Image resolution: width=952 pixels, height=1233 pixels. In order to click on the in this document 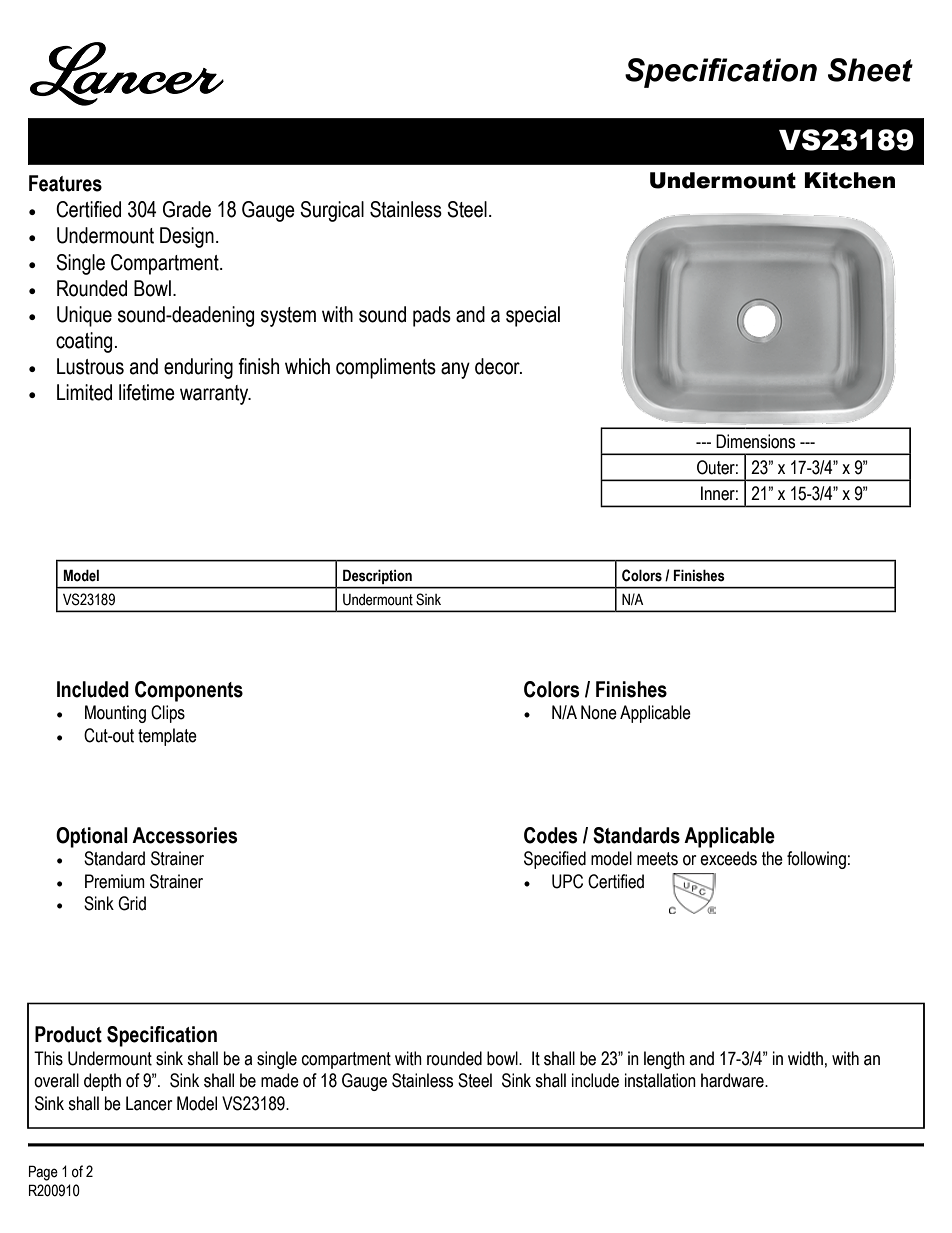, I will do `click(772, 858)`.
